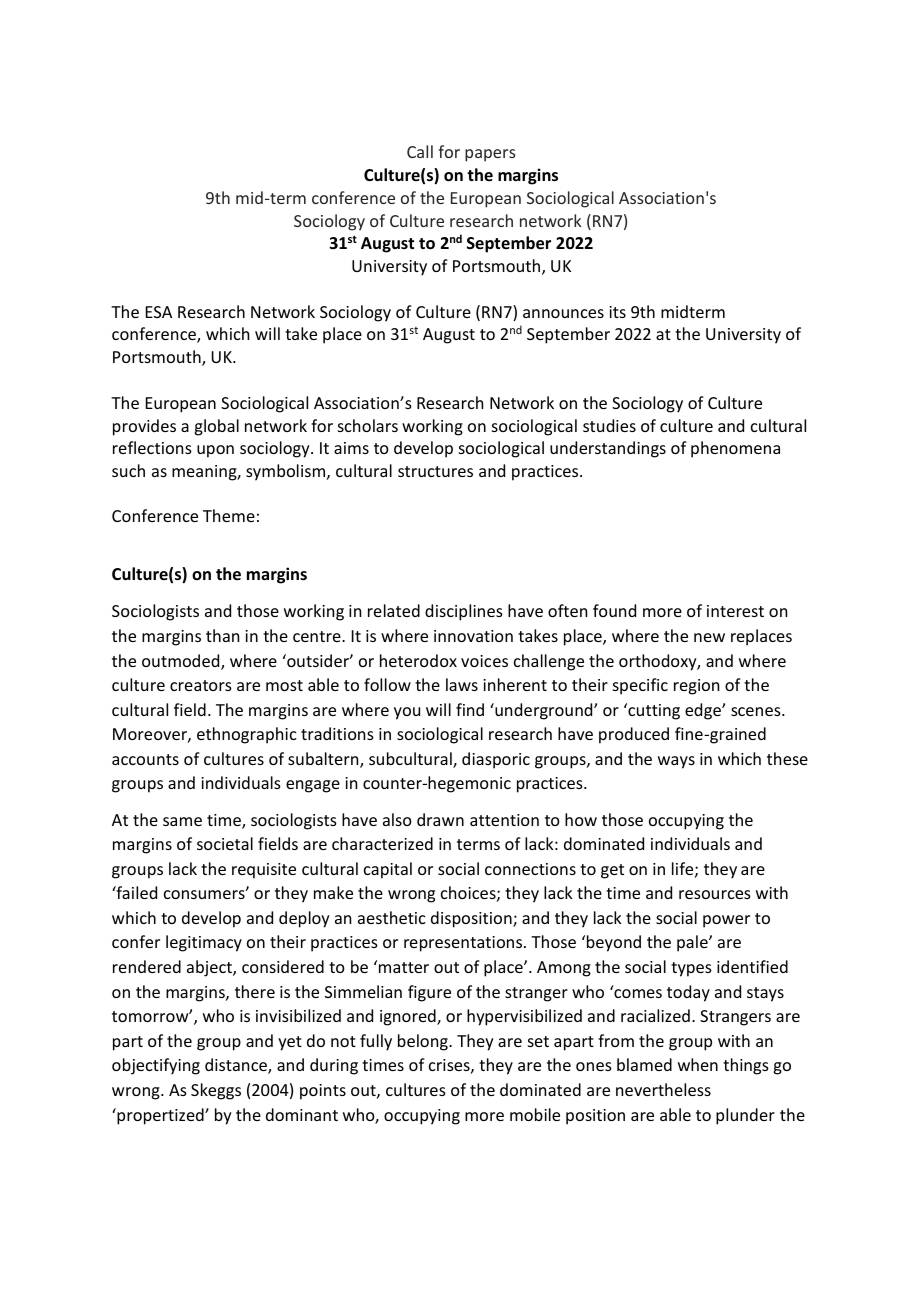  What do you see at coordinates (617, 312) in the page?
I see `its` at bounding box center [617, 312].
